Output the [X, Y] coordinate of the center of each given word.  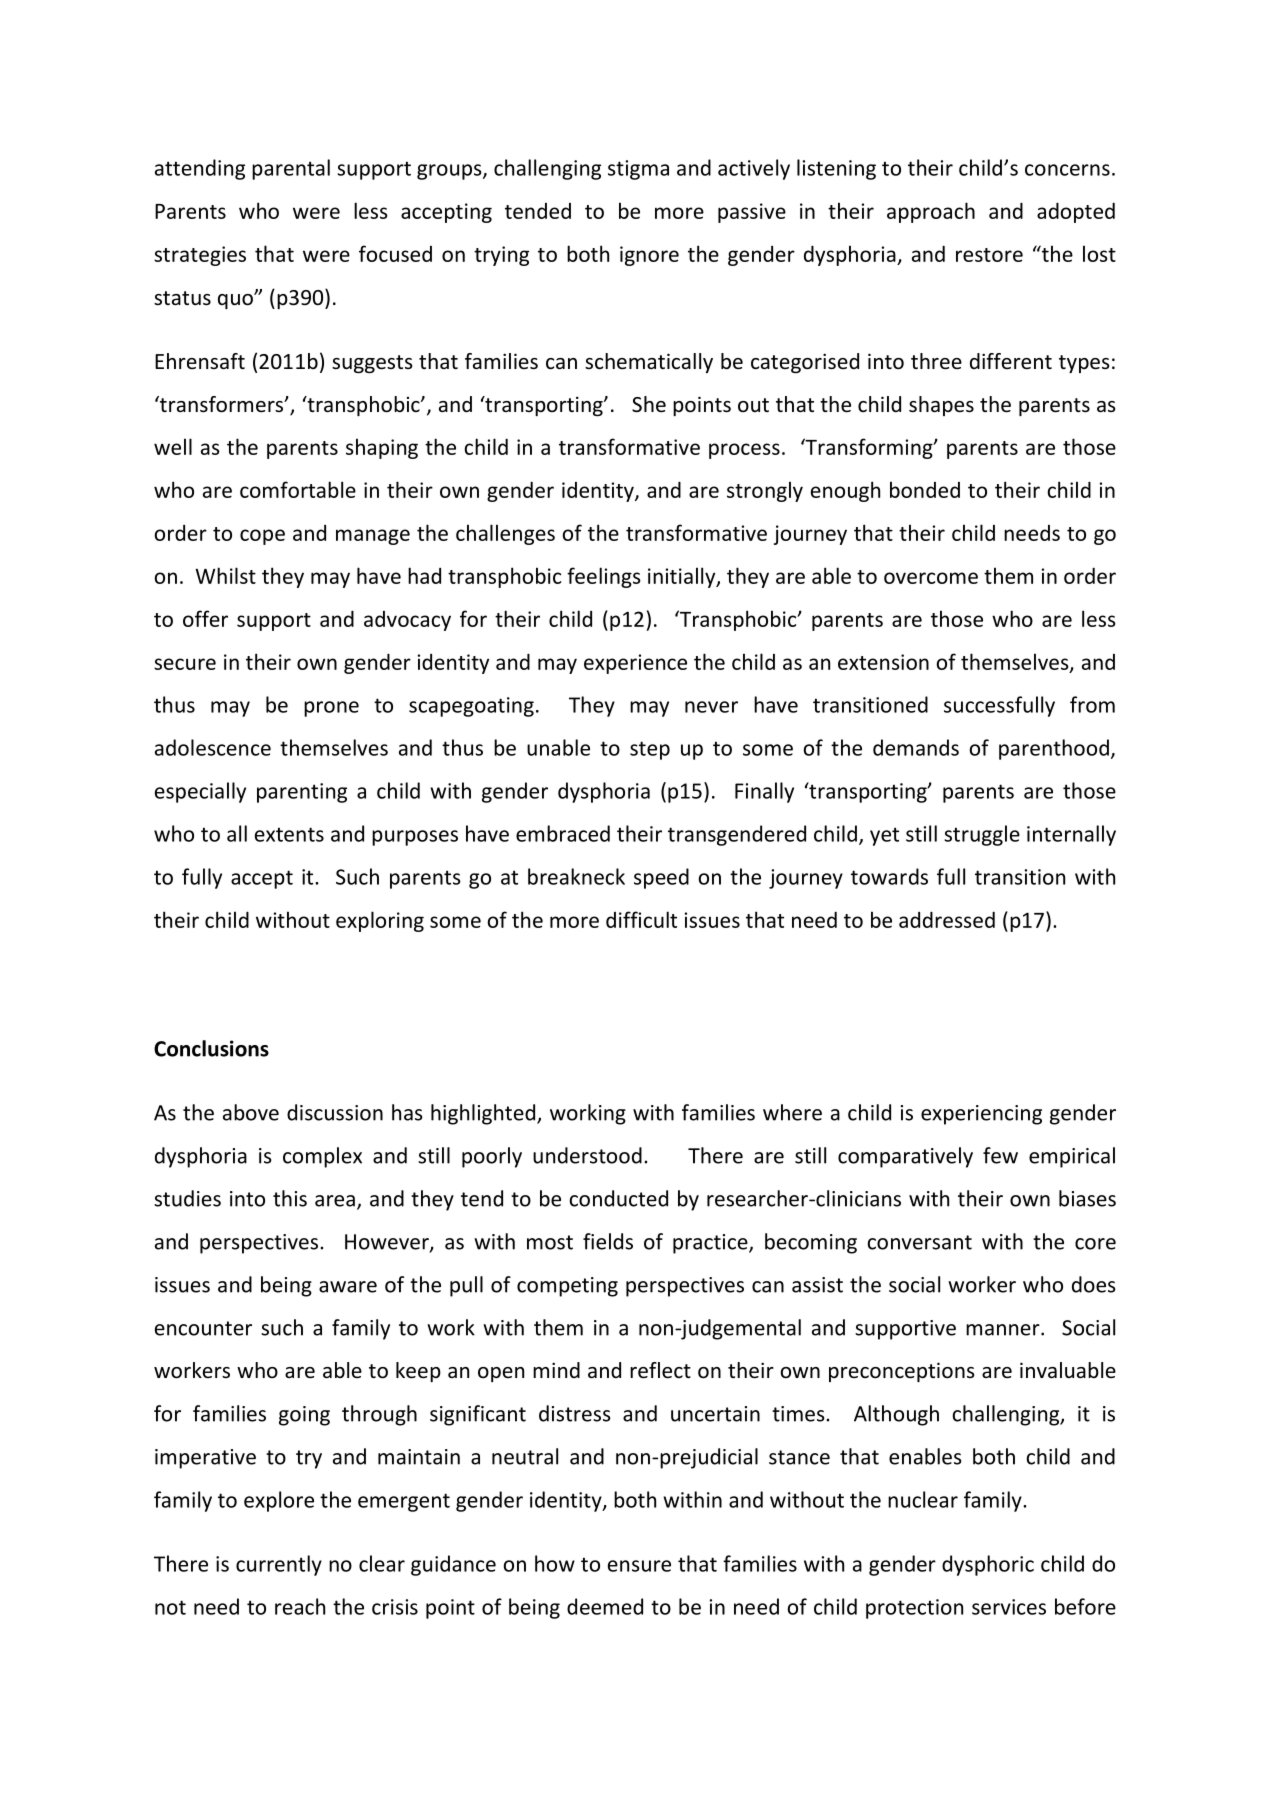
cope [262, 537]
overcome [931, 578]
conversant [919, 1242]
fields [608, 1241]
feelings [604, 577]
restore [989, 255]
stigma [638, 170]
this [290, 1198]
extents [289, 834]
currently [279, 1565]
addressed [947, 919]
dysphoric [988, 1565]
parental [291, 169]
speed [661, 878]
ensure [639, 1566]
